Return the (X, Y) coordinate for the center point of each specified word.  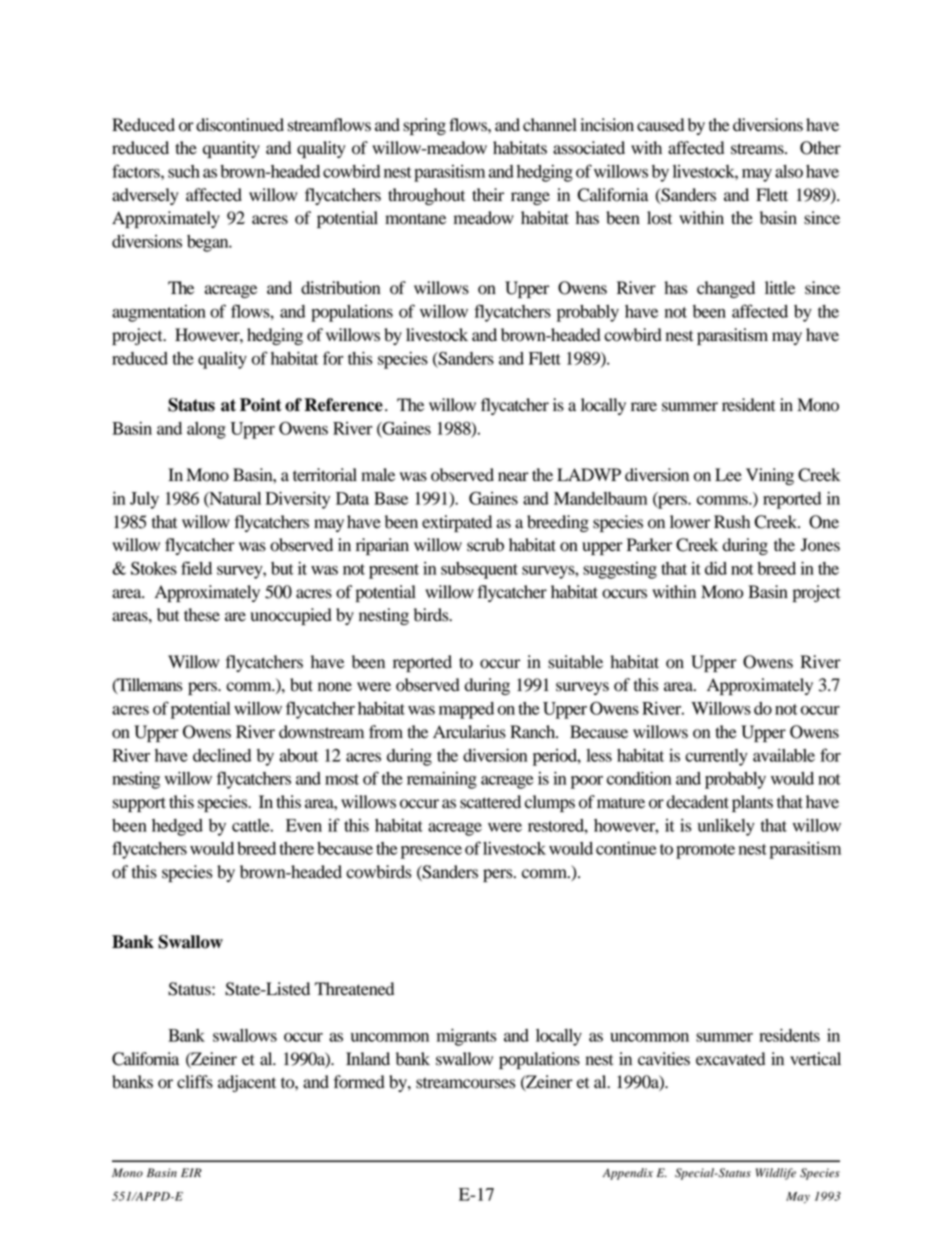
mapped (466, 710)
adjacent (247, 1083)
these (202, 615)
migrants (467, 1037)
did (716, 568)
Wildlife (776, 1174)
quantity (231, 149)
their (488, 195)
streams (758, 149)
